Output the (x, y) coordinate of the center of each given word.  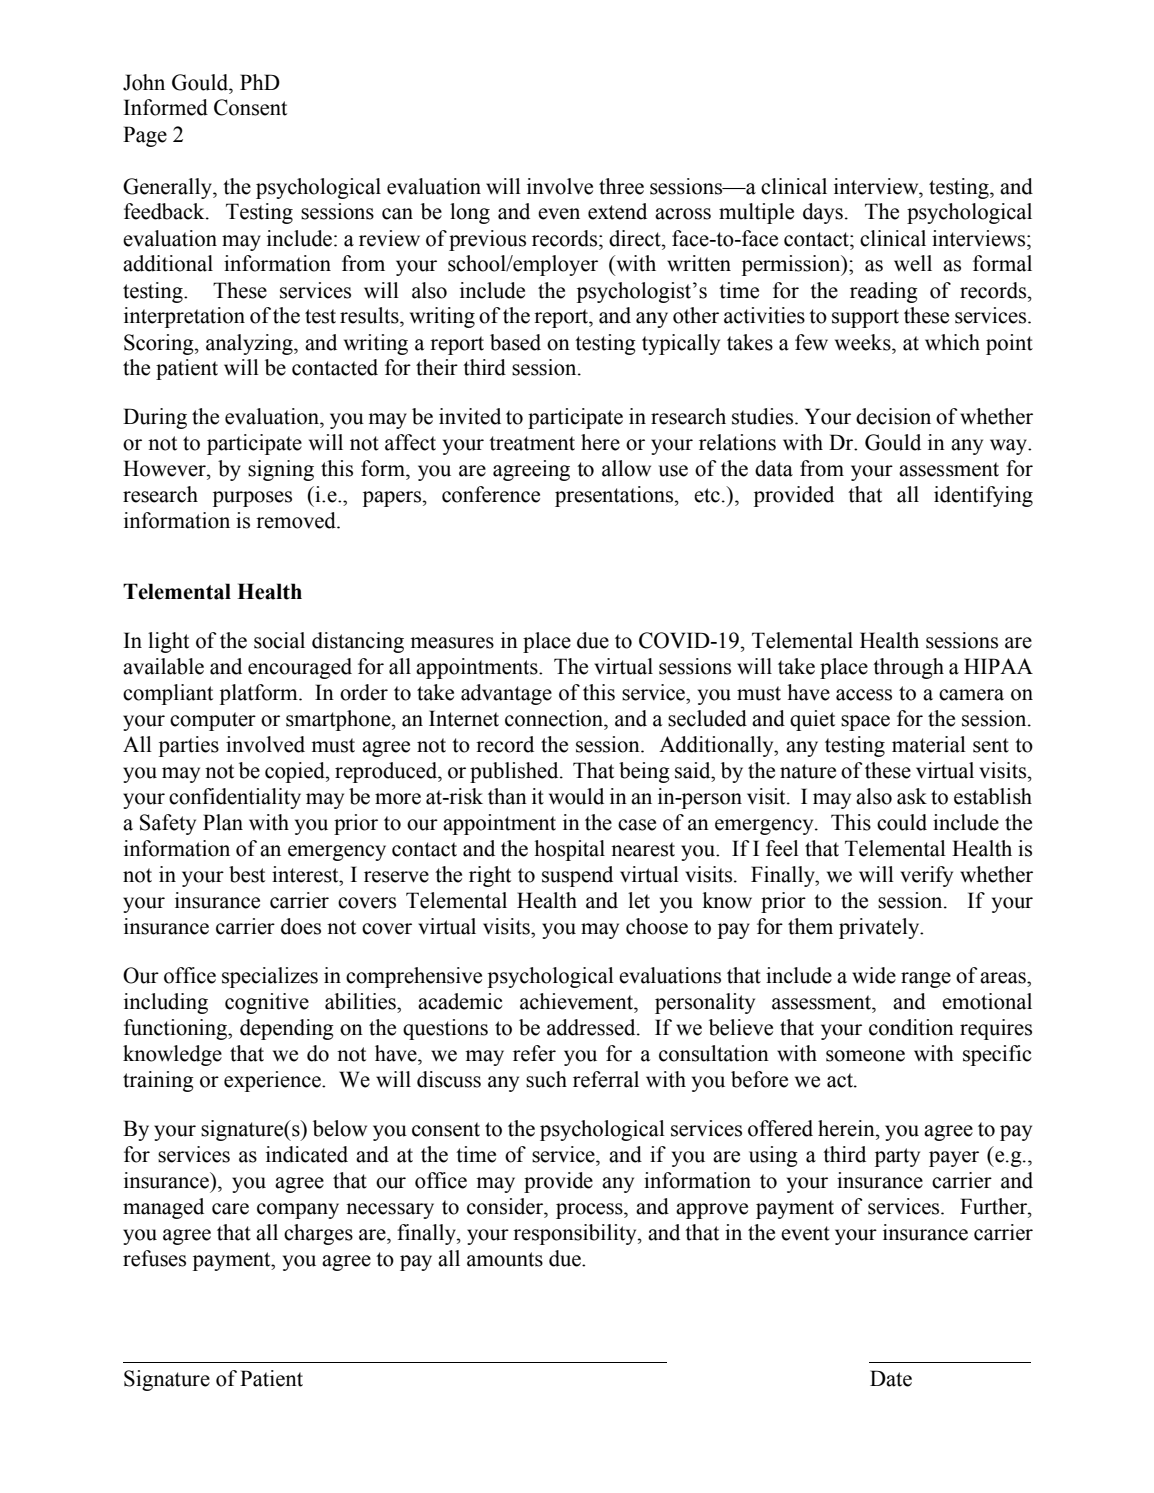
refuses (154, 1258)
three (621, 186)
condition (911, 1027)
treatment (532, 443)
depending (287, 1029)
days (823, 213)
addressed (592, 1027)
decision (893, 416)
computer (213, 721)
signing (281, 470)
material (929, 744)
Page (145, 136)
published (515, 772)
